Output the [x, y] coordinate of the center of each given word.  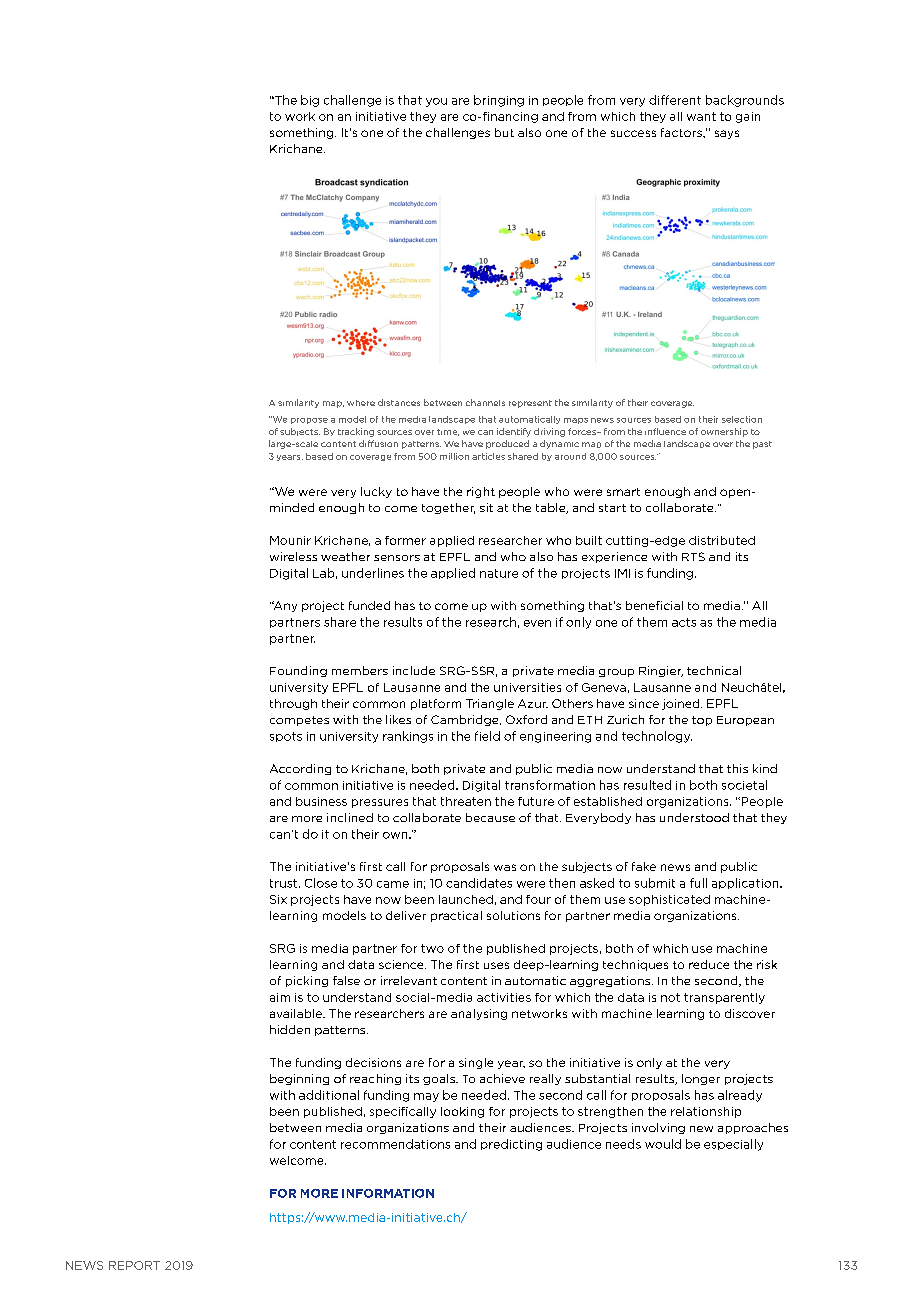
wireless [293, 556]
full [698, 883]
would [663, 1144]
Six [278, 899]
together [448, 508]
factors [682, 132]
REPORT [134, 1265]
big [310, 101]
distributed [722, 540]
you [436, 102]
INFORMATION [388, 1193]
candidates [479, 883]
